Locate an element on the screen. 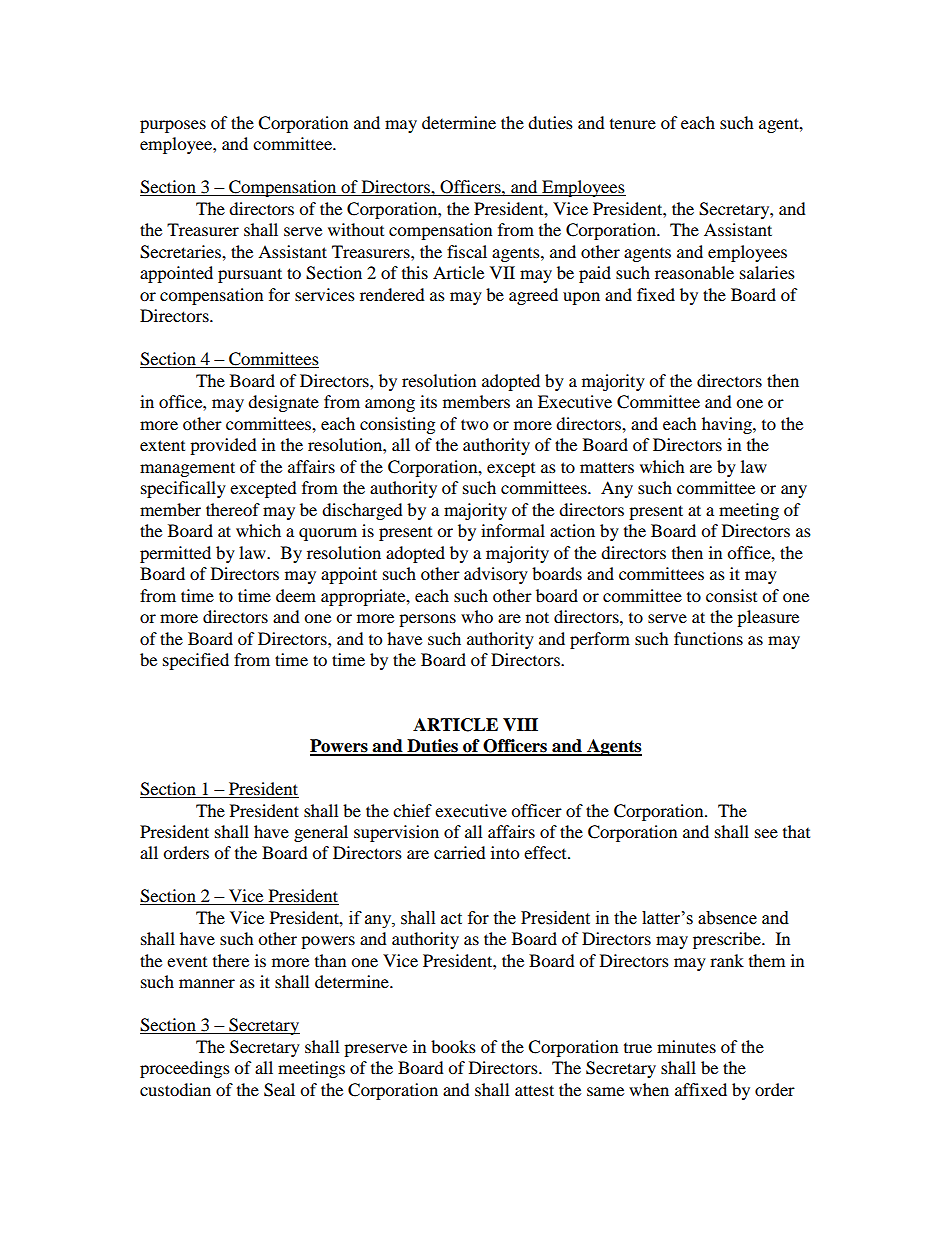 This screenshot has width=952, height=1233. fiscal is located at coordinates (467, 251).
